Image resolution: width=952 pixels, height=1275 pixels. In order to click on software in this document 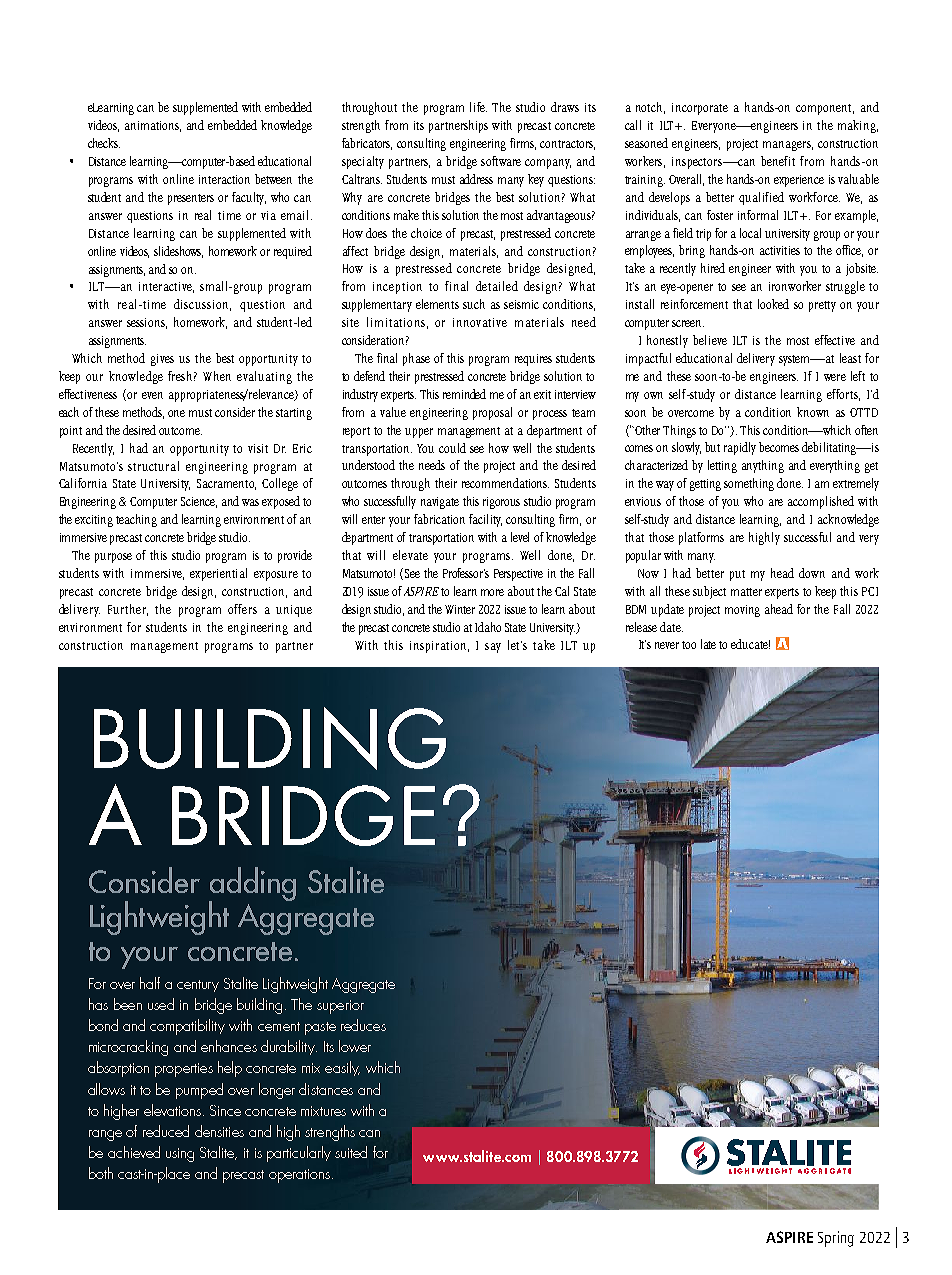, I will do `click(501, 161)`.
